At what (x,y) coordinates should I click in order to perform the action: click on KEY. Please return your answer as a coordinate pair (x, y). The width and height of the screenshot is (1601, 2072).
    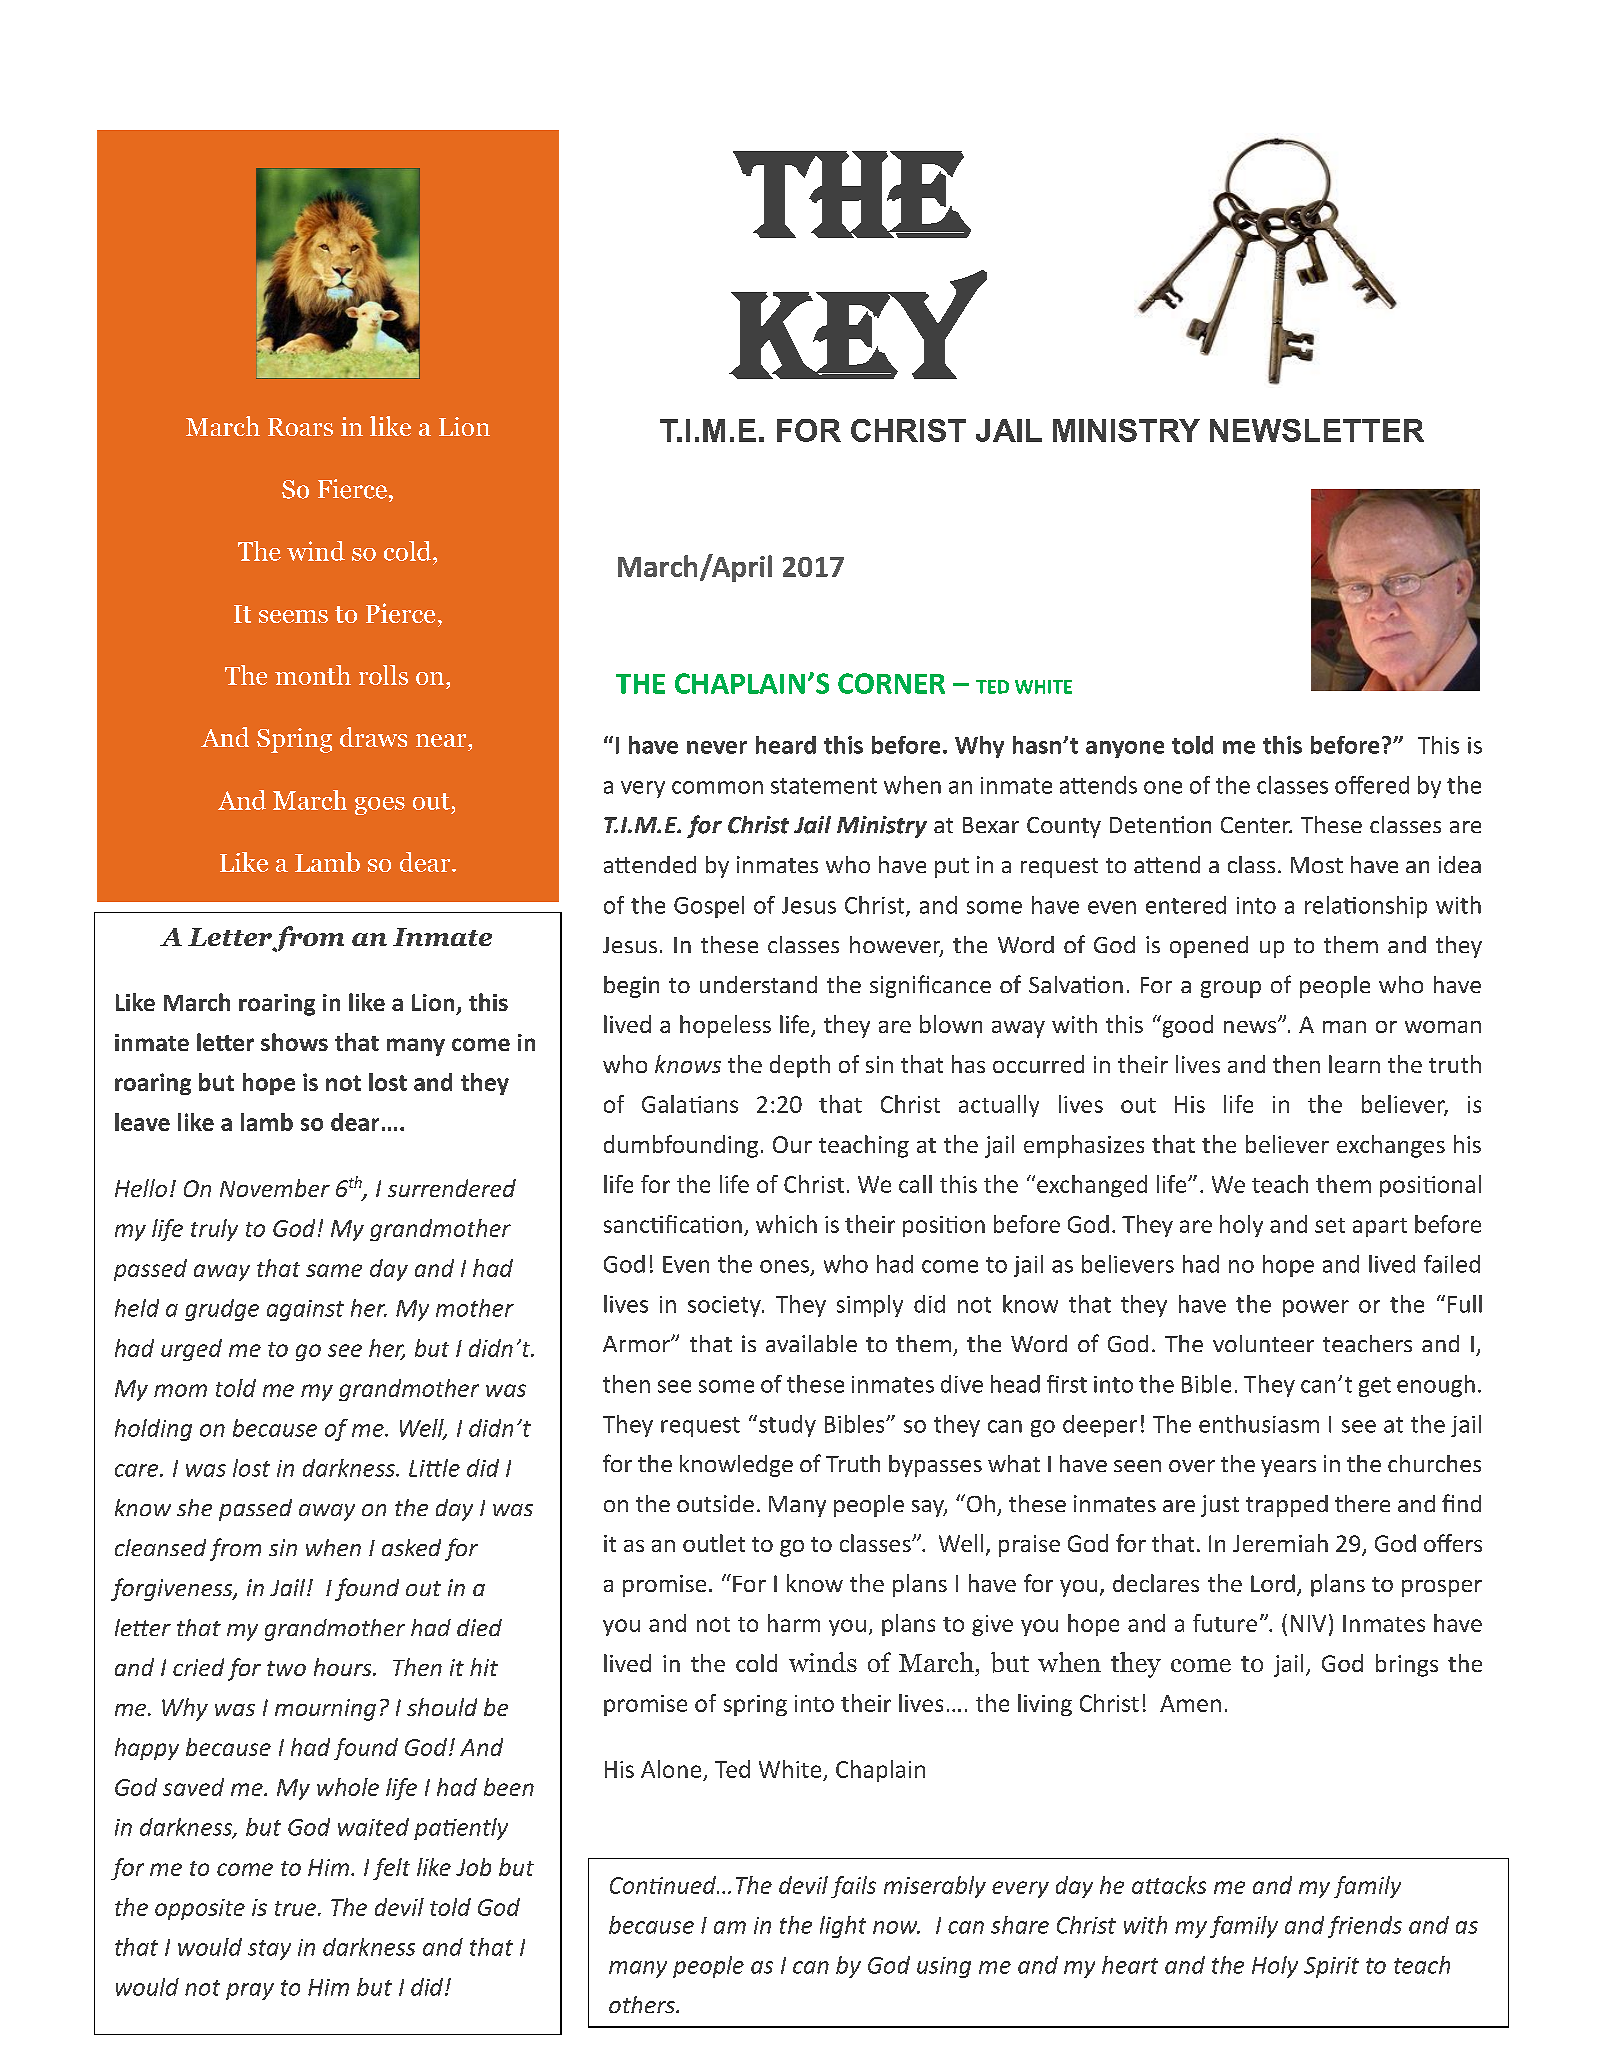
    Looking at the image, I should click on (859, 324).
